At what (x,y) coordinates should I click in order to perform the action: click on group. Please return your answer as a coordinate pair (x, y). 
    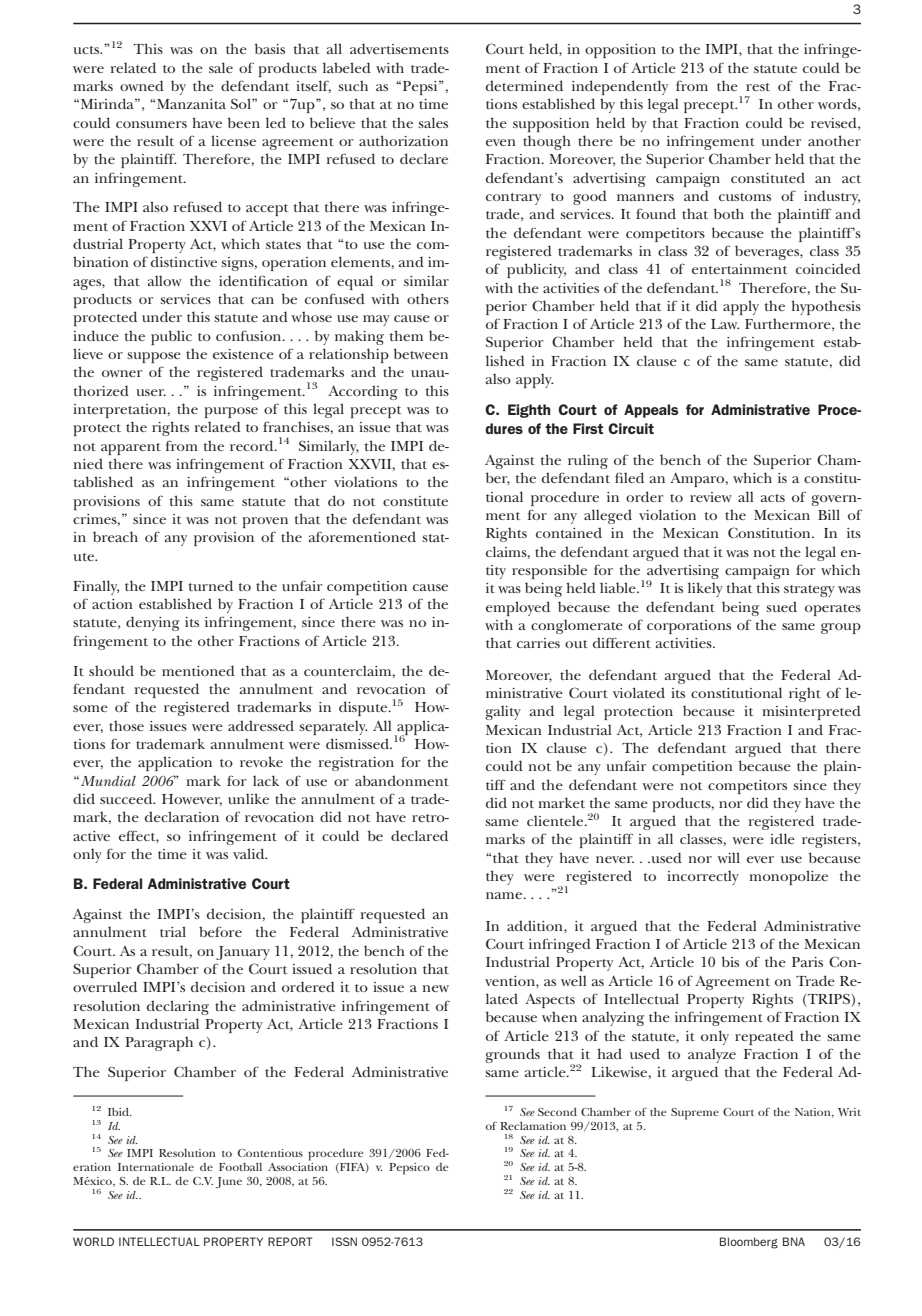
    Looking at the image, I should click on (841, 628).
